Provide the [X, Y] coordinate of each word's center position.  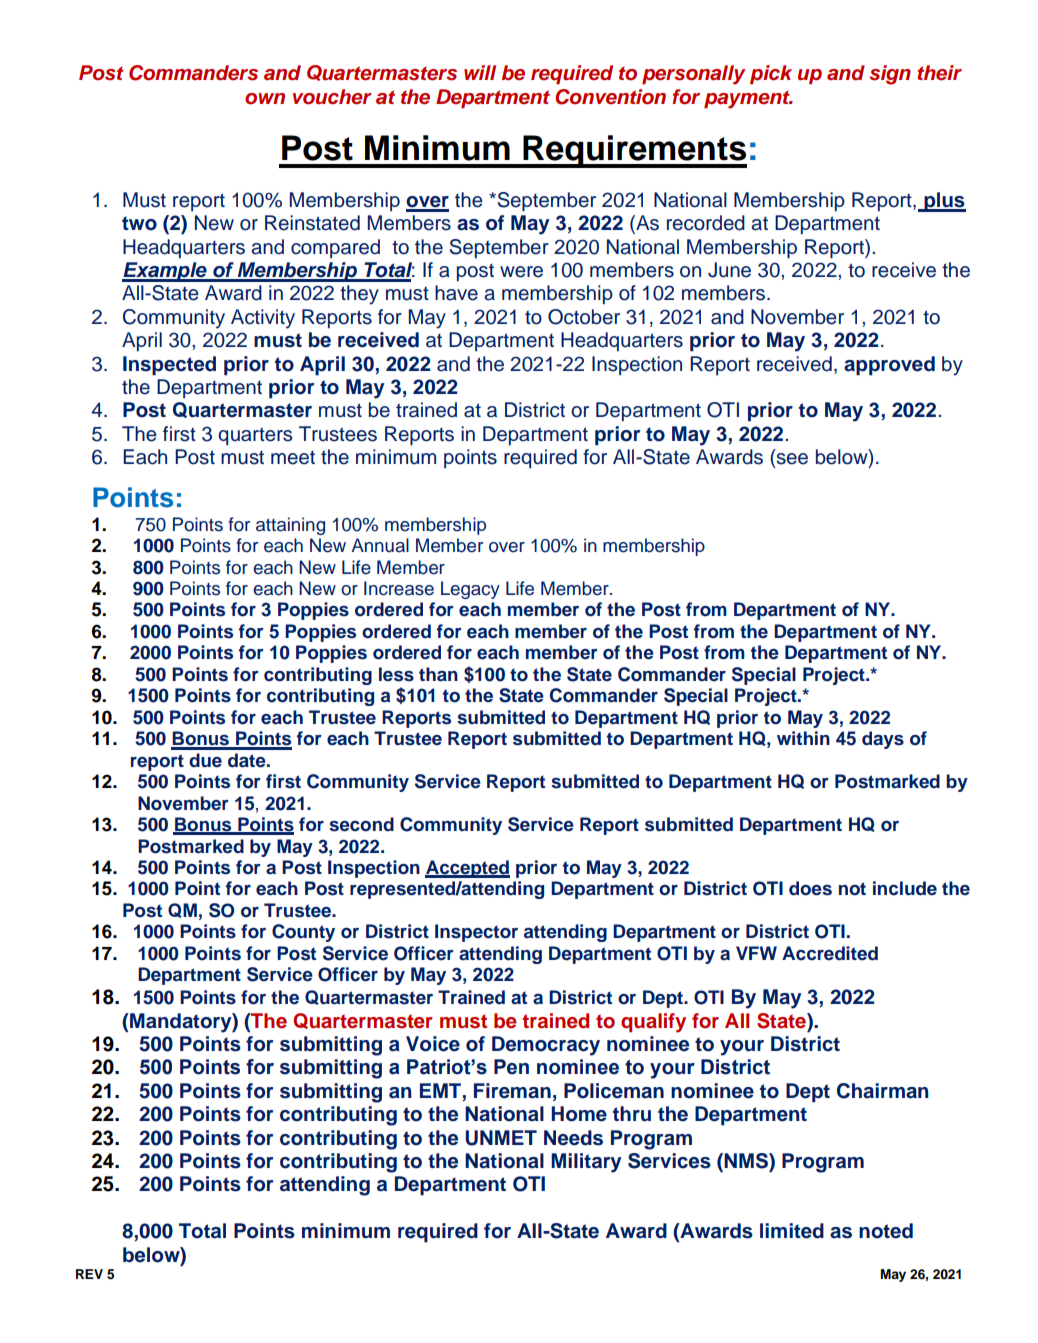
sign [890, 75]
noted [886, 1231]
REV [89, 1274]
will [480, 72]
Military [586, 1163]
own [265, 99]
